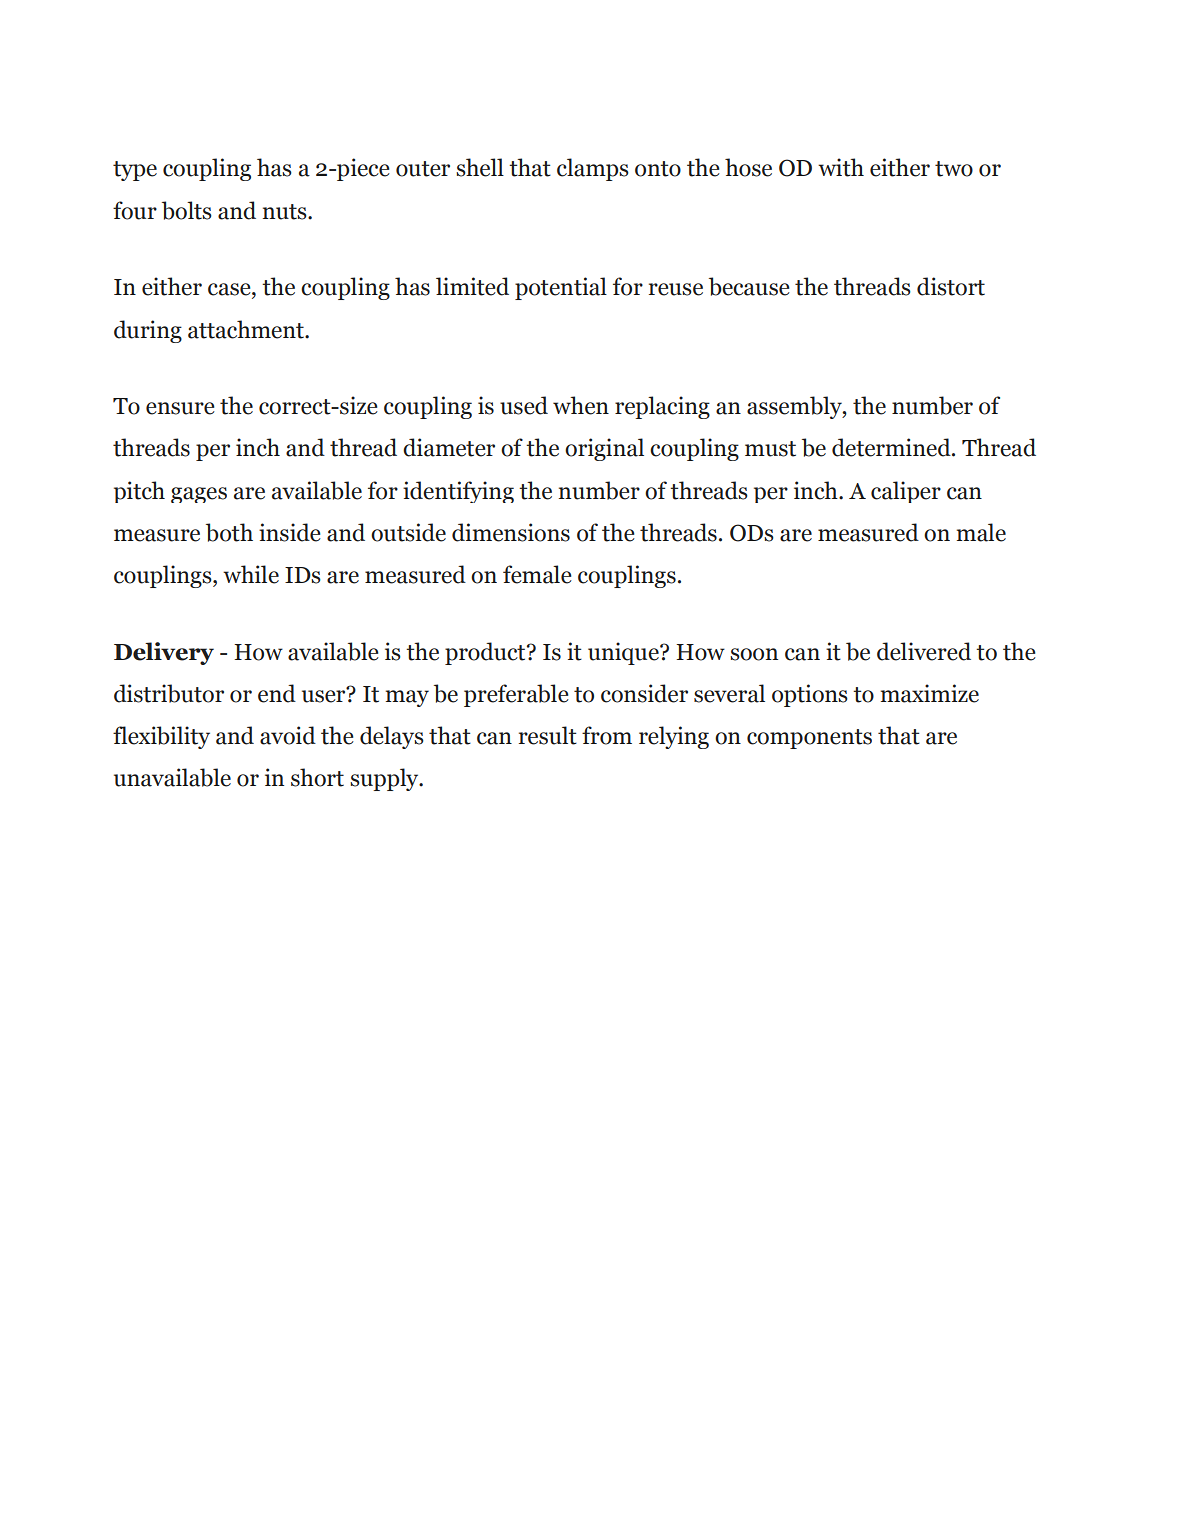  I want to click on avoid, so click(288, 735).
